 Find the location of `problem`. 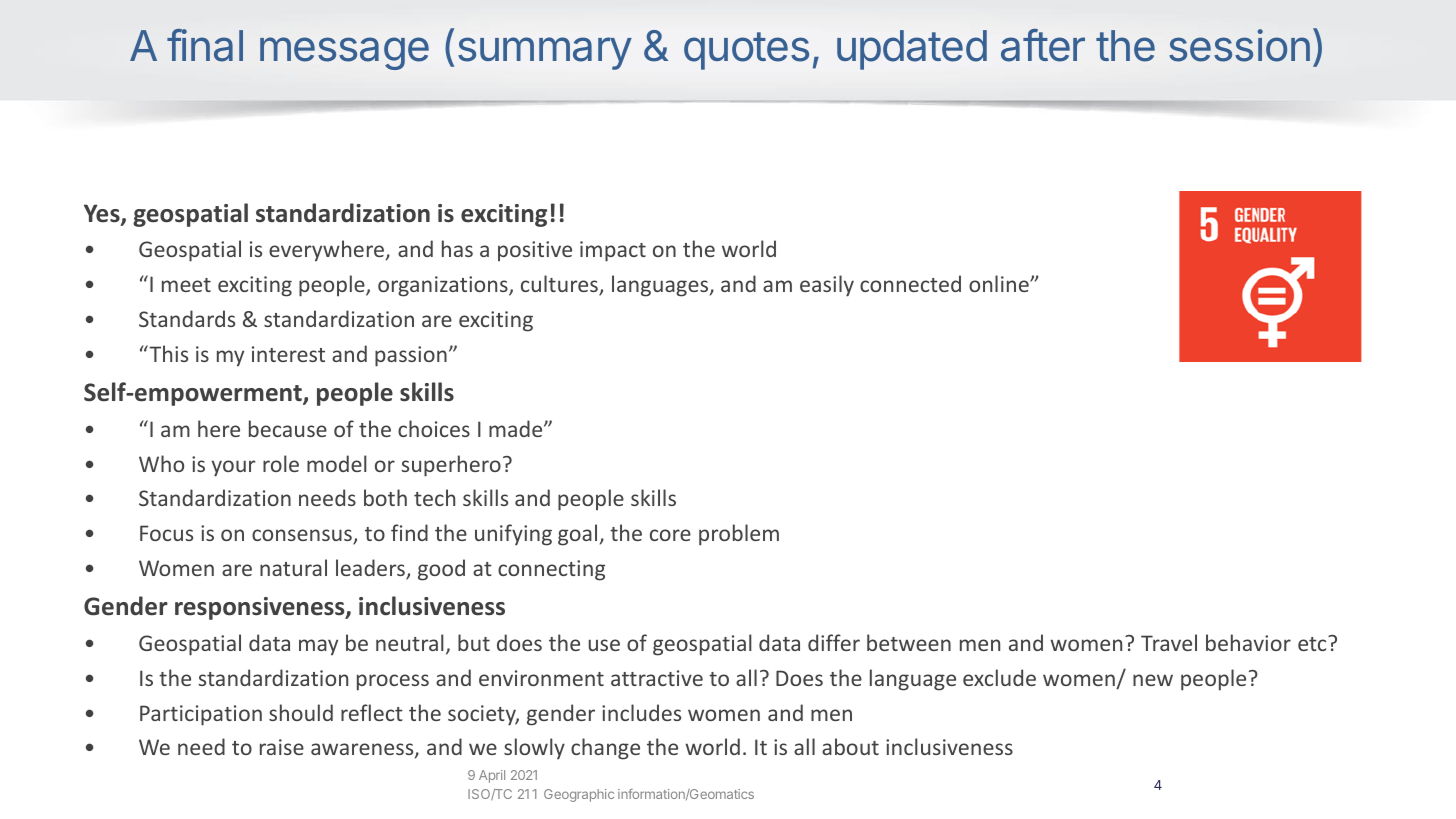

problem is located at coordinates (739, 535).
